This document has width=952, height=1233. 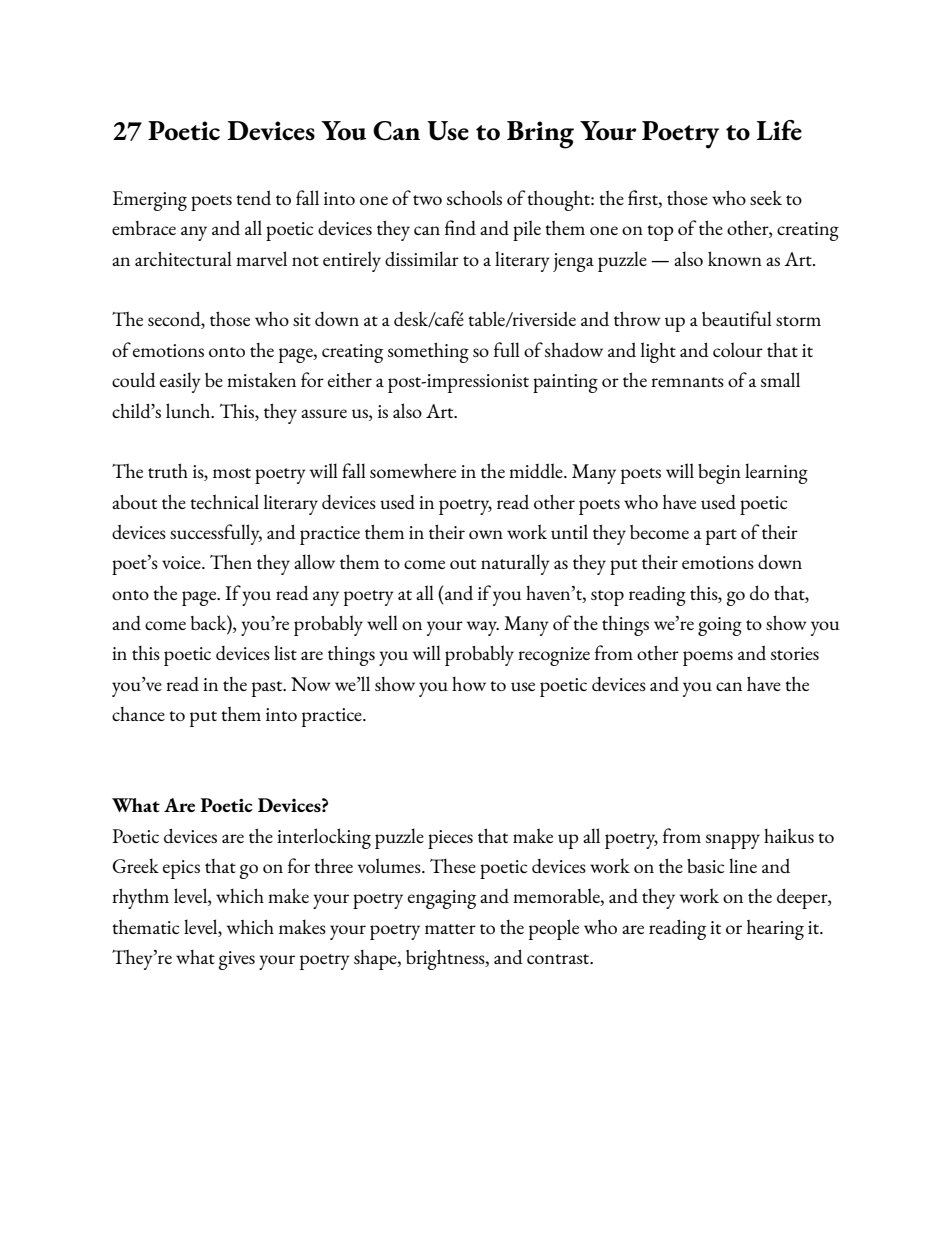 What do you see at coordinates (779, 130) in the document?
I see `Life` at bounding box center [779, 130].
